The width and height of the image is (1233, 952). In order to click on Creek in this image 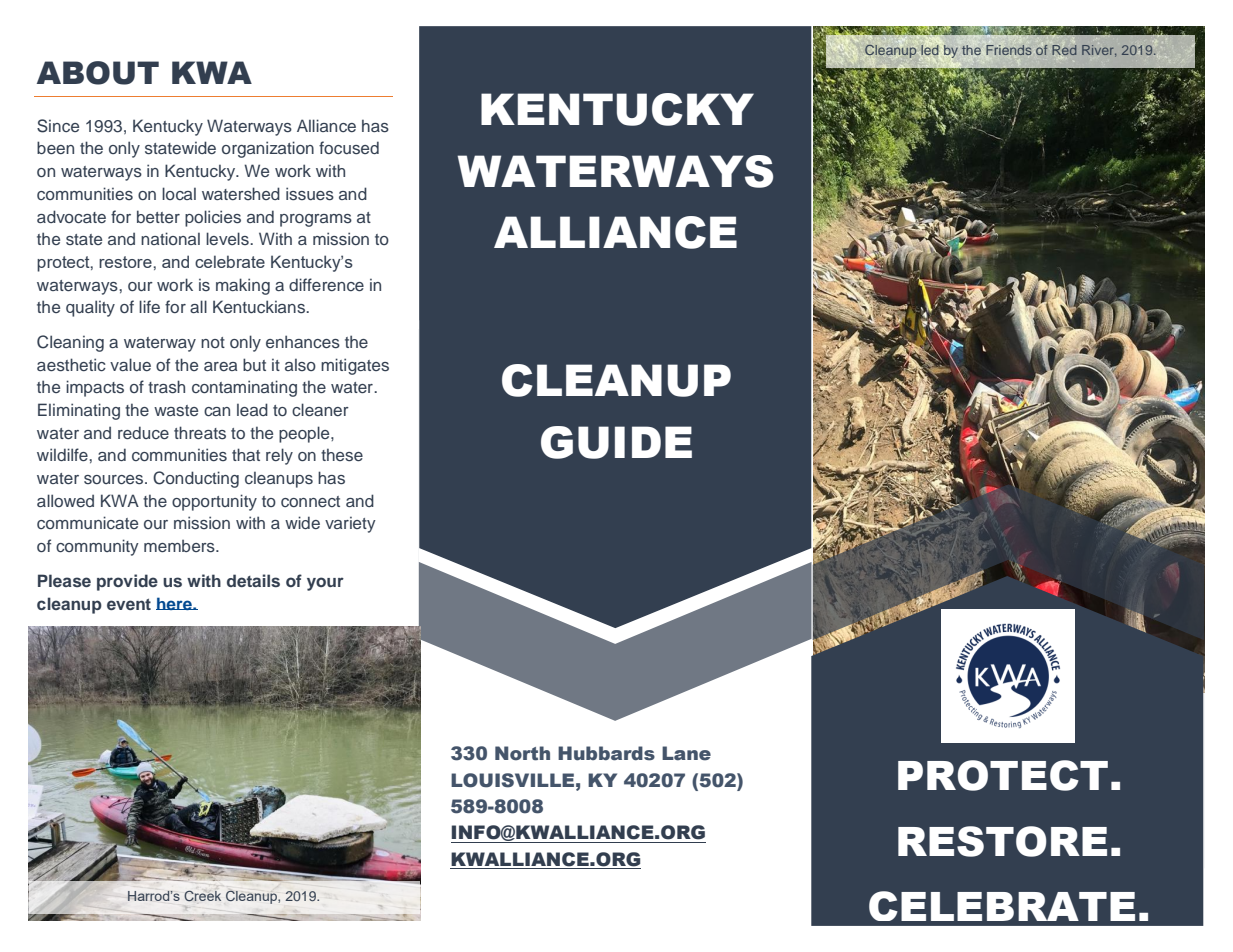, I will do `click(202, 896)`.
